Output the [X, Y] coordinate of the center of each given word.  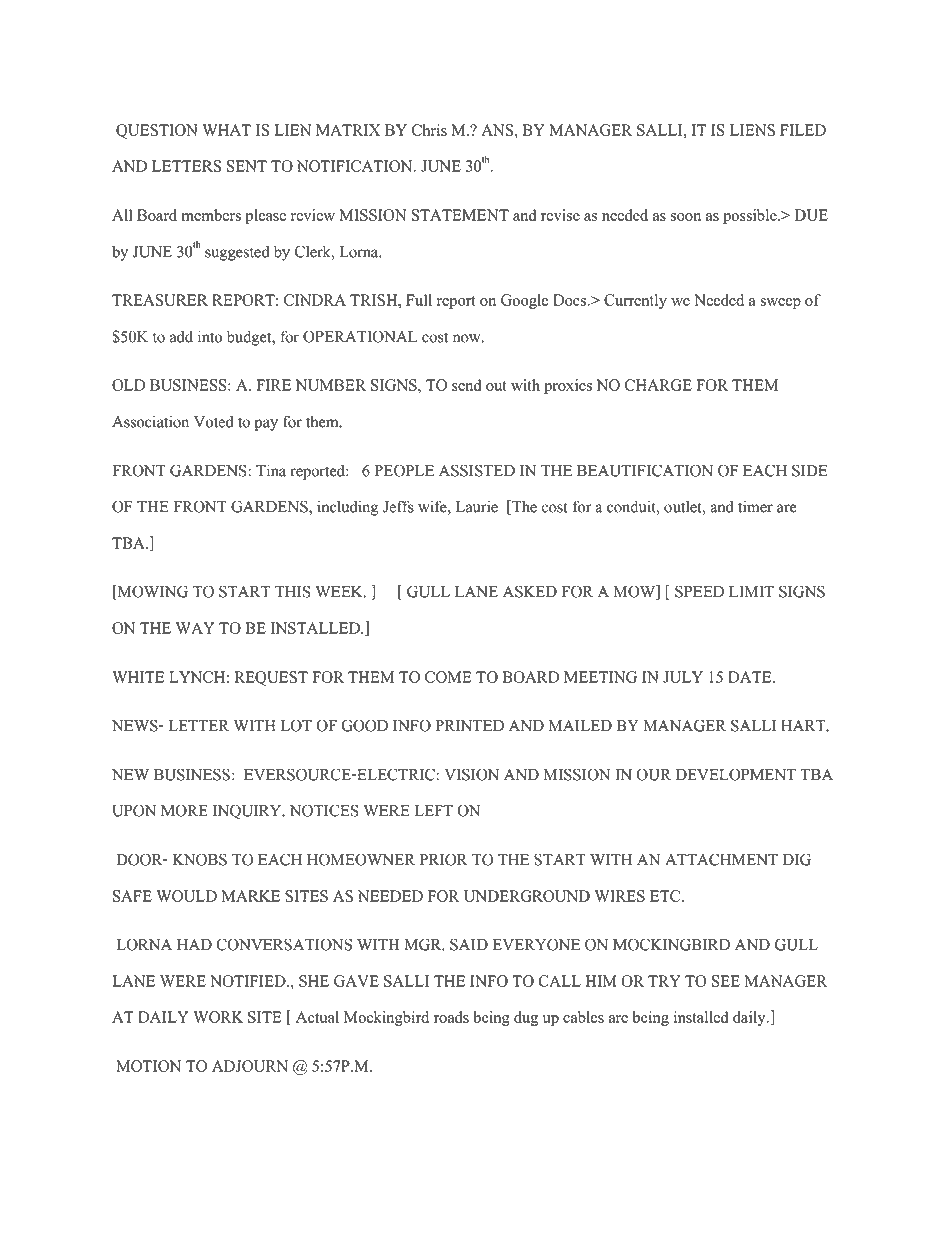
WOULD [186, 896]
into [210, 336]
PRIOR [443, 859]
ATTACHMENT [721, 859]
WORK [218, 1017]
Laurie [477, 506]
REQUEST [271, 678]
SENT [247, 166]
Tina [271, 470]
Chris [429, 130]
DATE [751, 677]
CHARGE [658, 385]
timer [755, 506]
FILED [803, 130]
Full [419, 300]
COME [448, 677]
